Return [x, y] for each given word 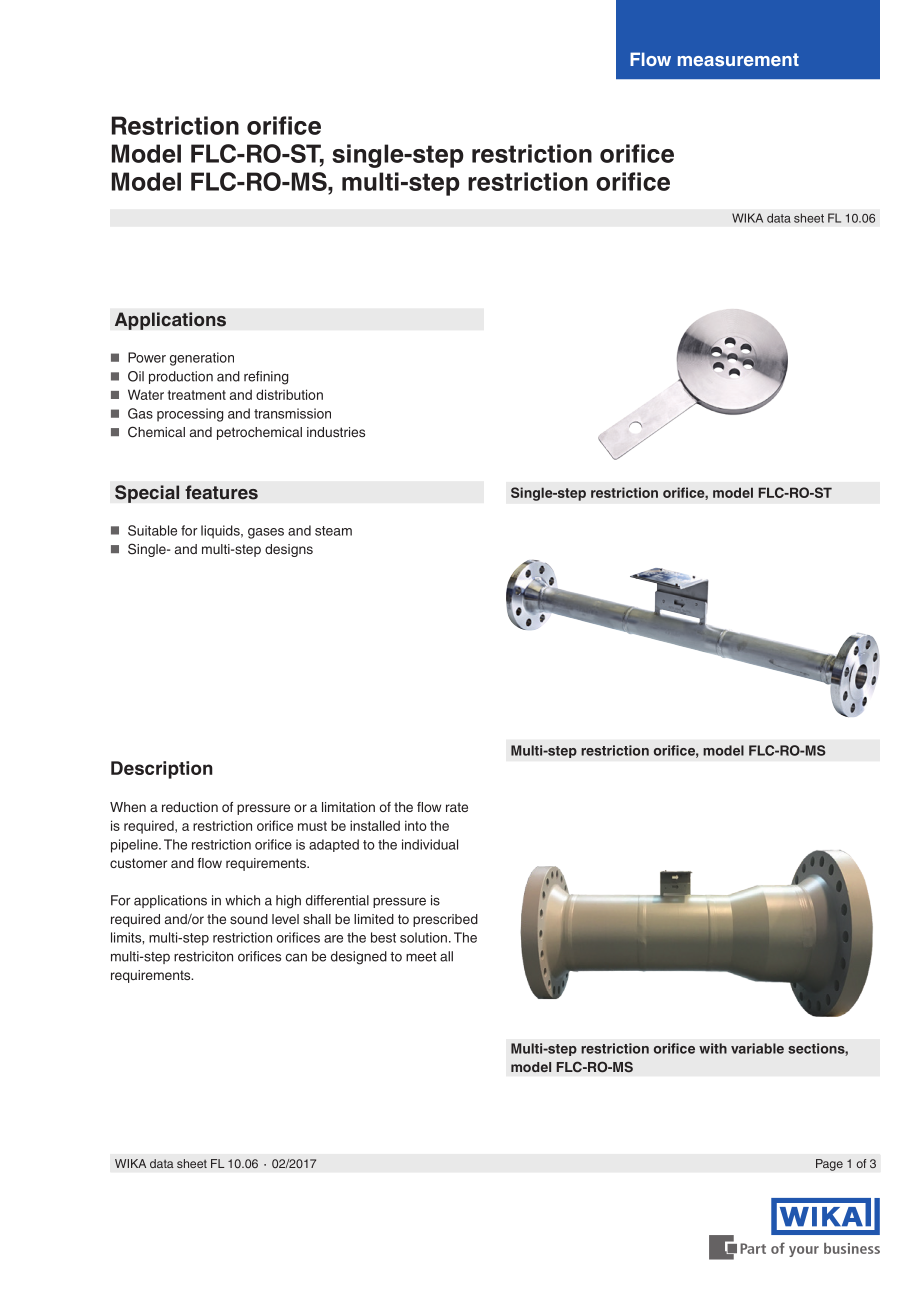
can [296, 957]
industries [336, 432]
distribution [289, 394]
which [242, 900]
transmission [292, 413]
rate [457, 807]
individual [430, 844]
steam [333, 531]
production [181, 377]
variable [757, 1048]
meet [421, 957]
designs [289, 550]
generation [202, 359]
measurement [738, 60]
